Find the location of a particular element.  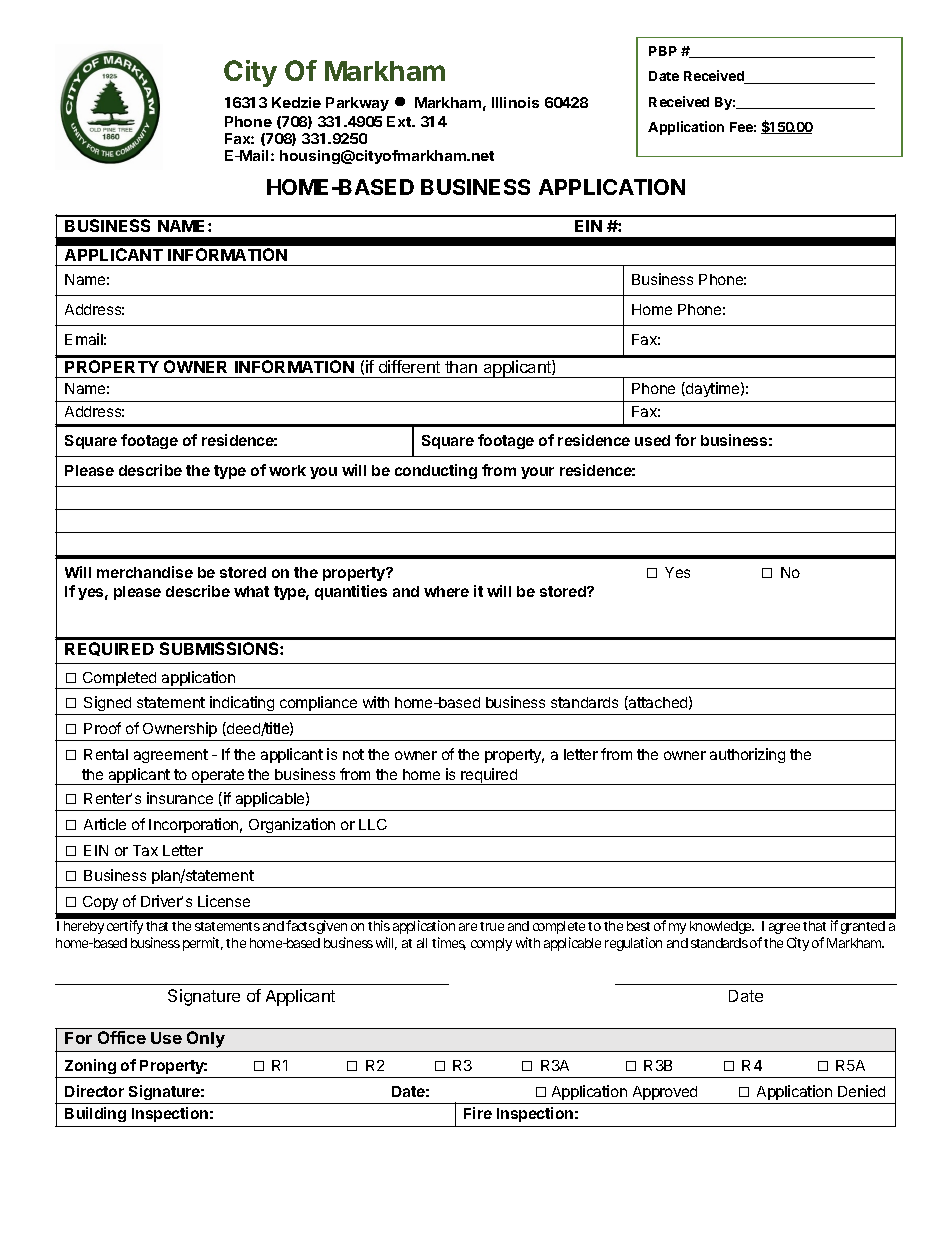

Denied is located at coordinates (861, 1091).
